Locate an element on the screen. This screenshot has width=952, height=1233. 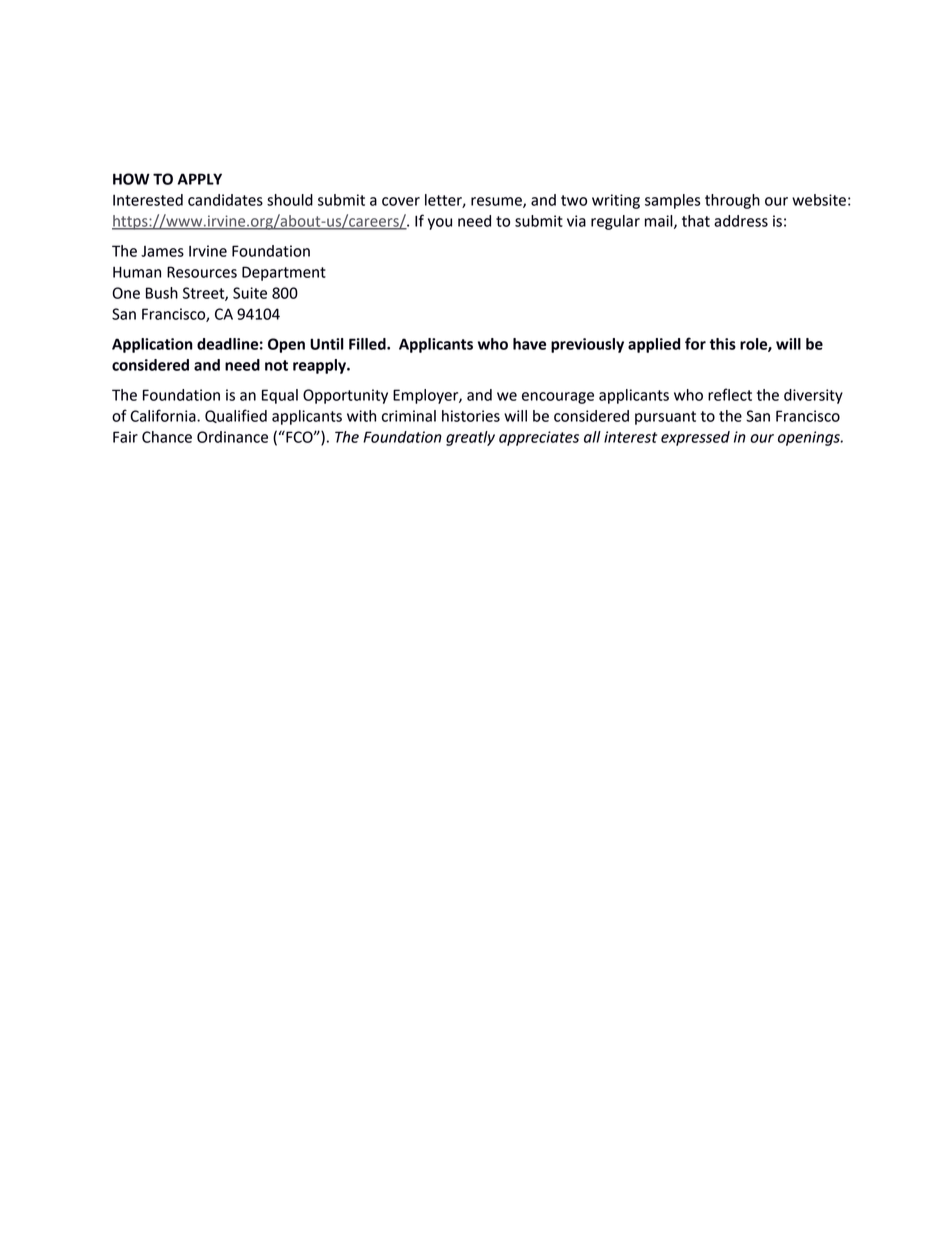
through is located at coordinates (732, 201).
